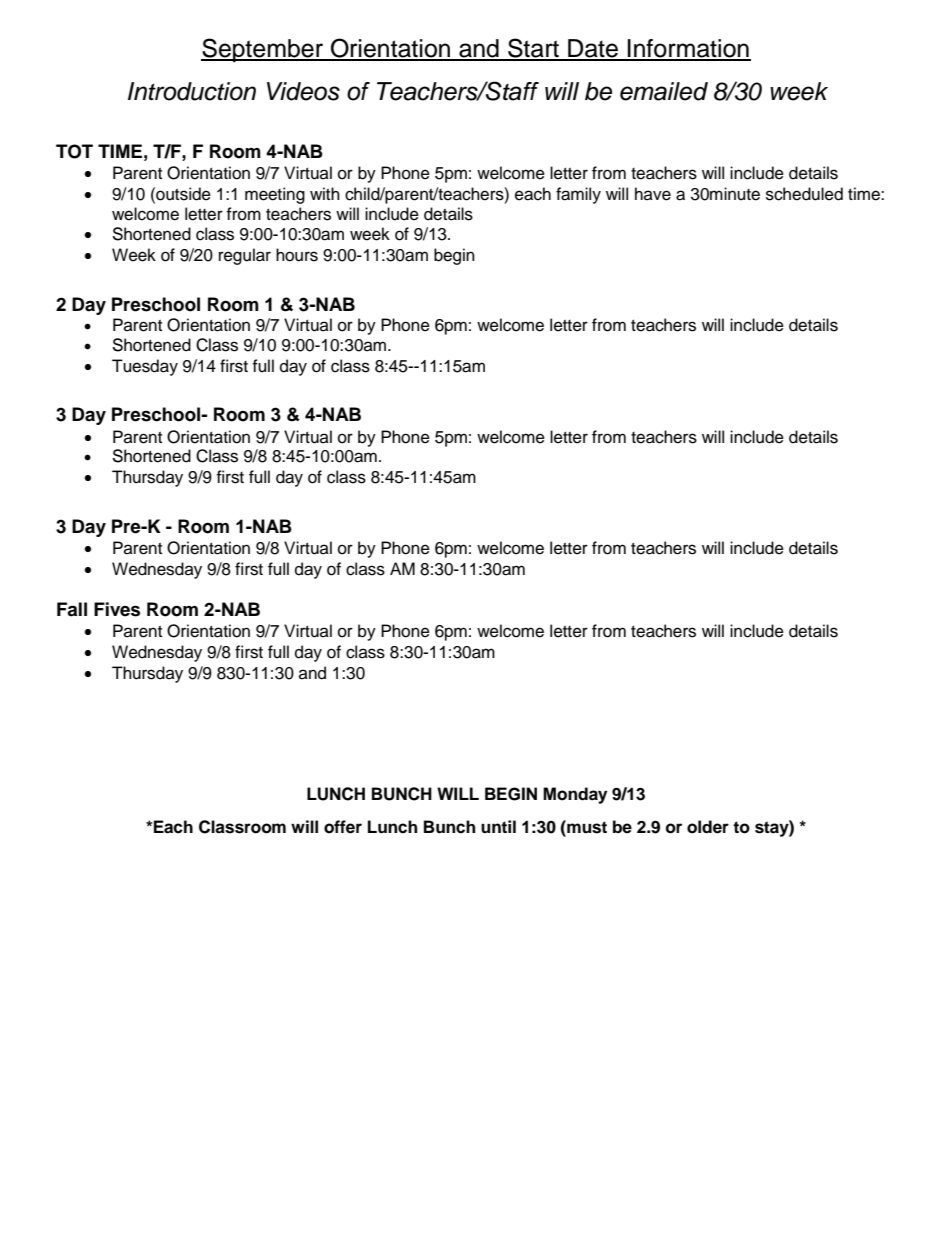 Image resolution: width=952 pixels, height=1233 pixels. What do you see at coordinates (117, 609) in the screenshot?
I see `Fives` at bounding box center [117, 609].
